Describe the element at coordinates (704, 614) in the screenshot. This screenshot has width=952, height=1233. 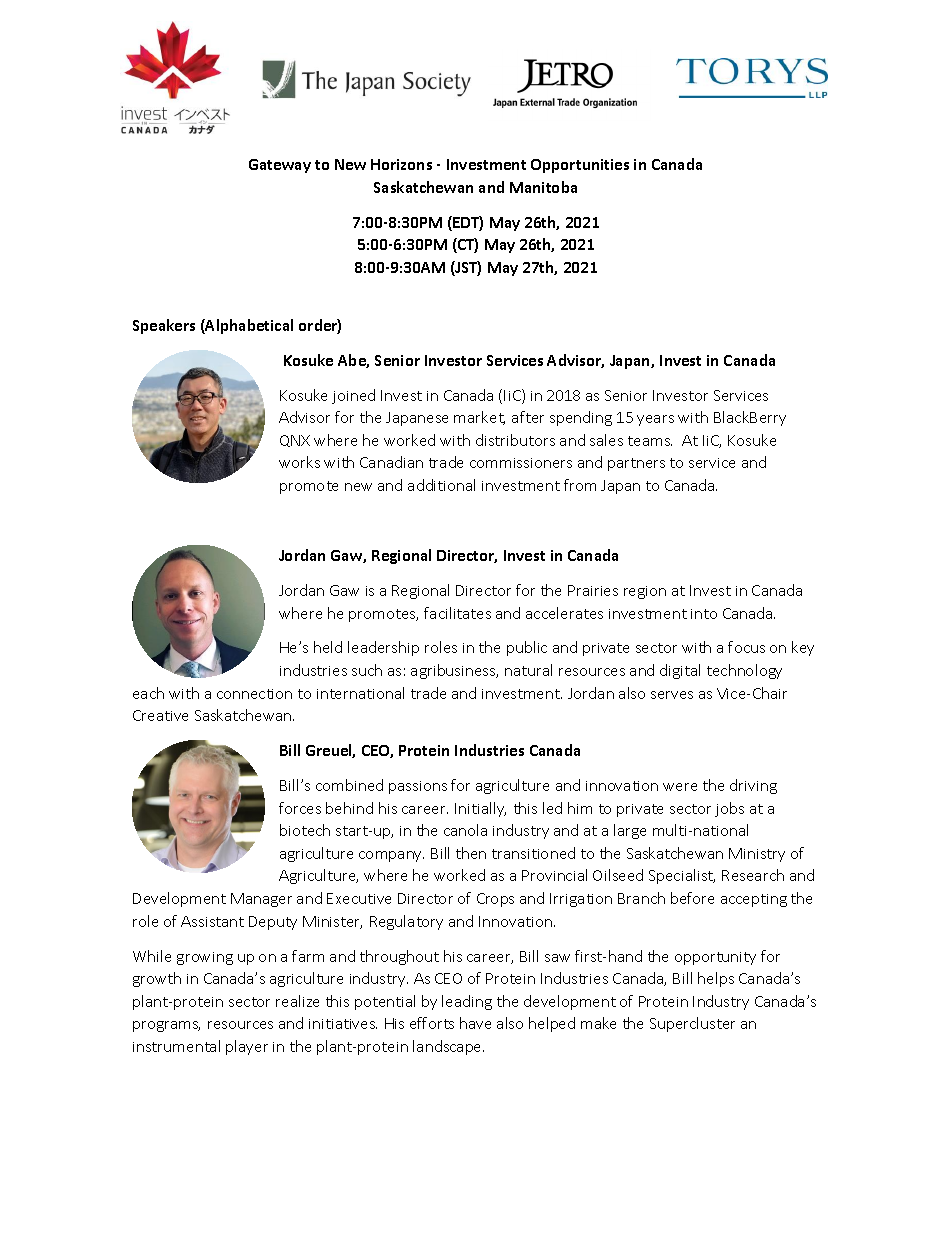
I see `into` at that location.
